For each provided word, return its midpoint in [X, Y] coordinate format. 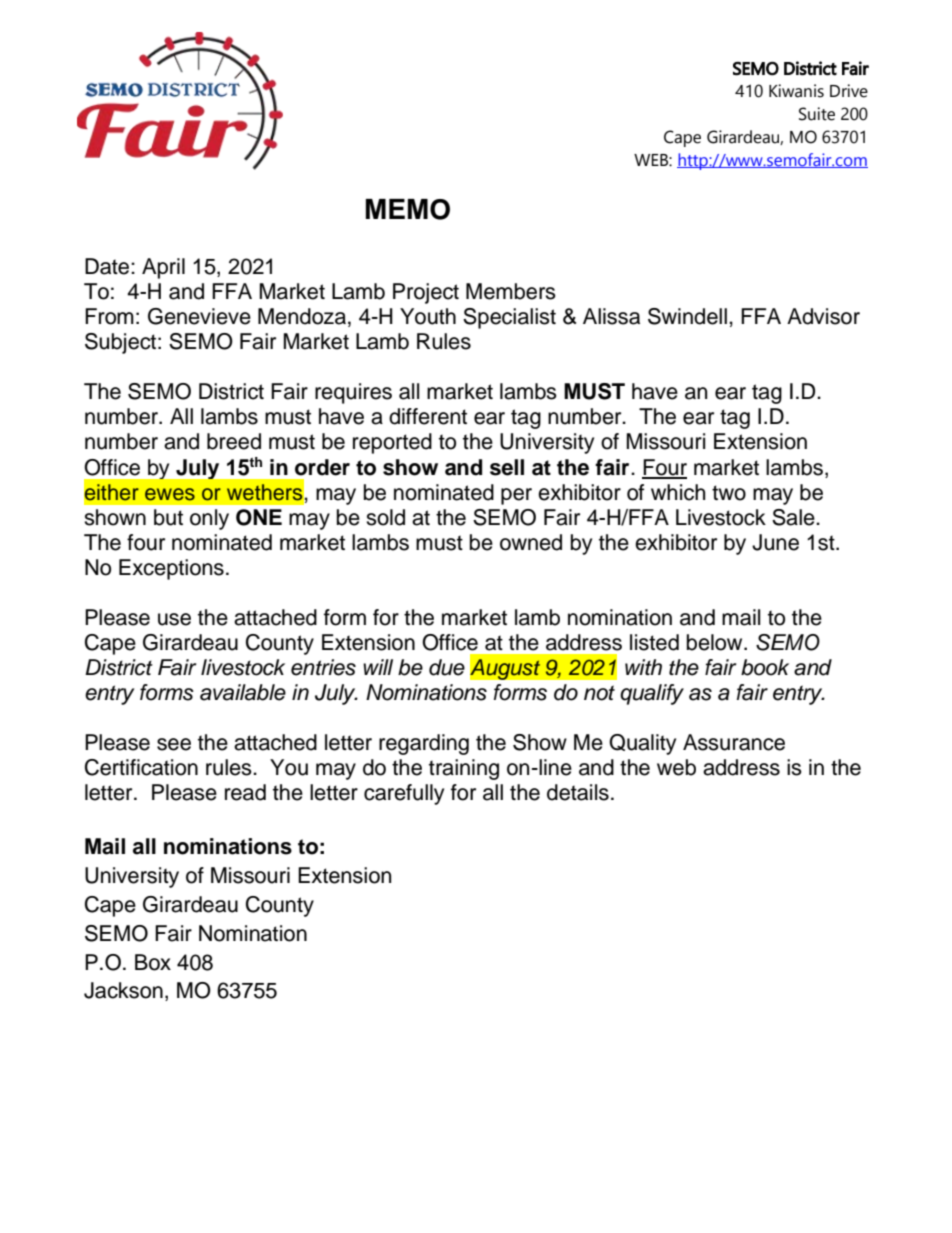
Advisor [823, 316]
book [765, 667]
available [243, 692]
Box [153, 962]
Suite [817, 114]
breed [234, 441]
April [163, 268]
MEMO [408, 209]
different [428, 416]
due [447, 667]
